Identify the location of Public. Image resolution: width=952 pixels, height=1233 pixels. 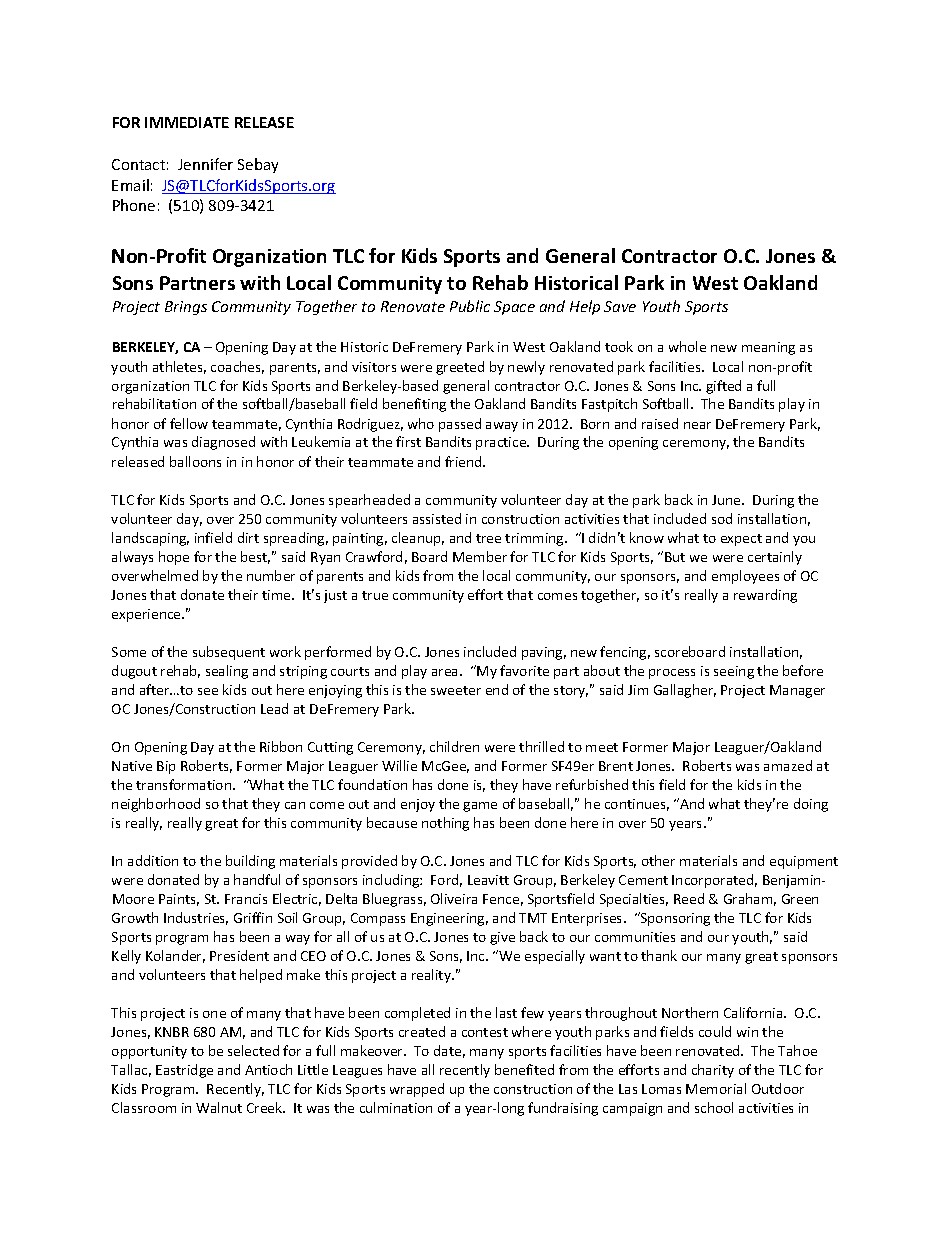
(470, 306).
